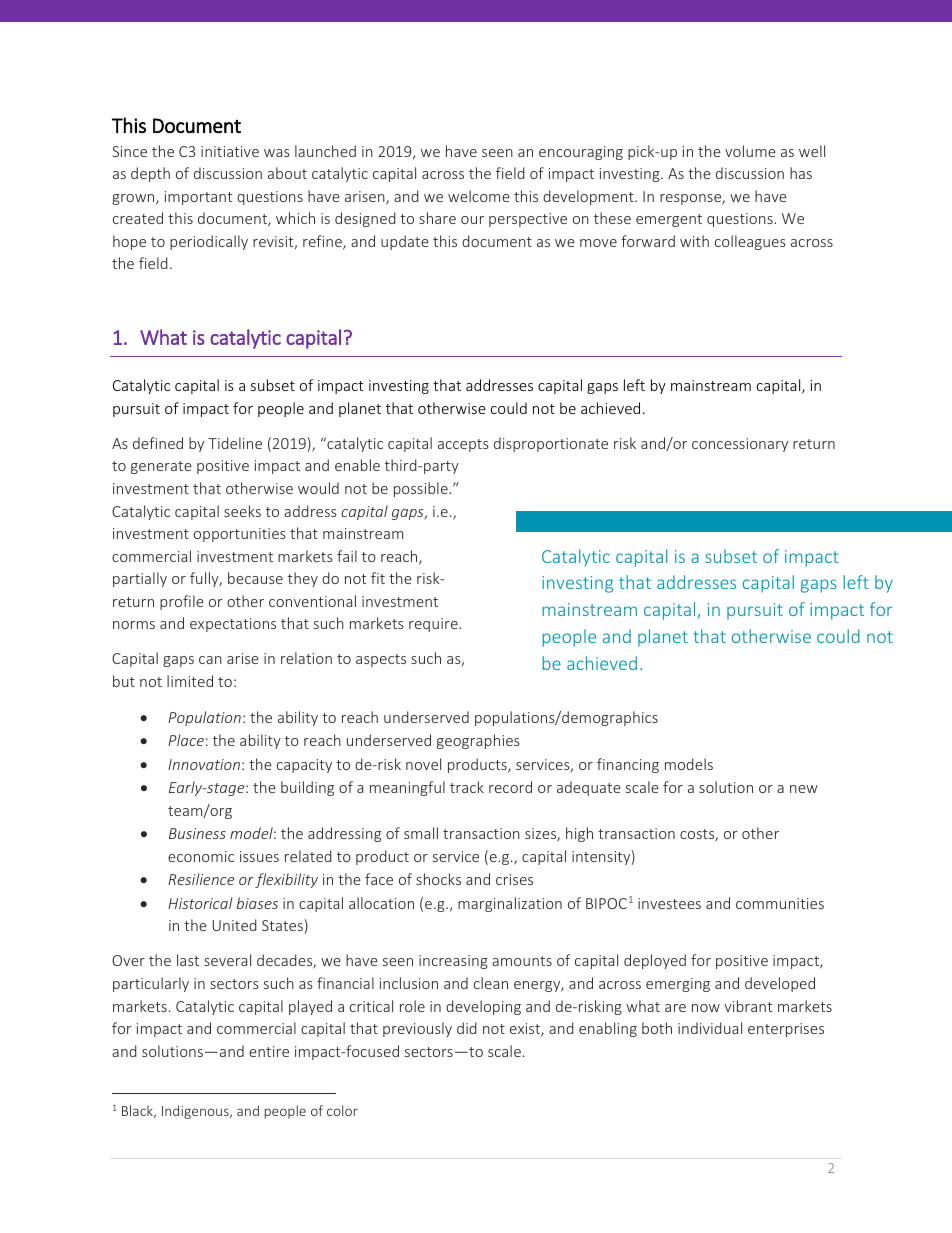  I want to click on accepts, so click(463, 445).
